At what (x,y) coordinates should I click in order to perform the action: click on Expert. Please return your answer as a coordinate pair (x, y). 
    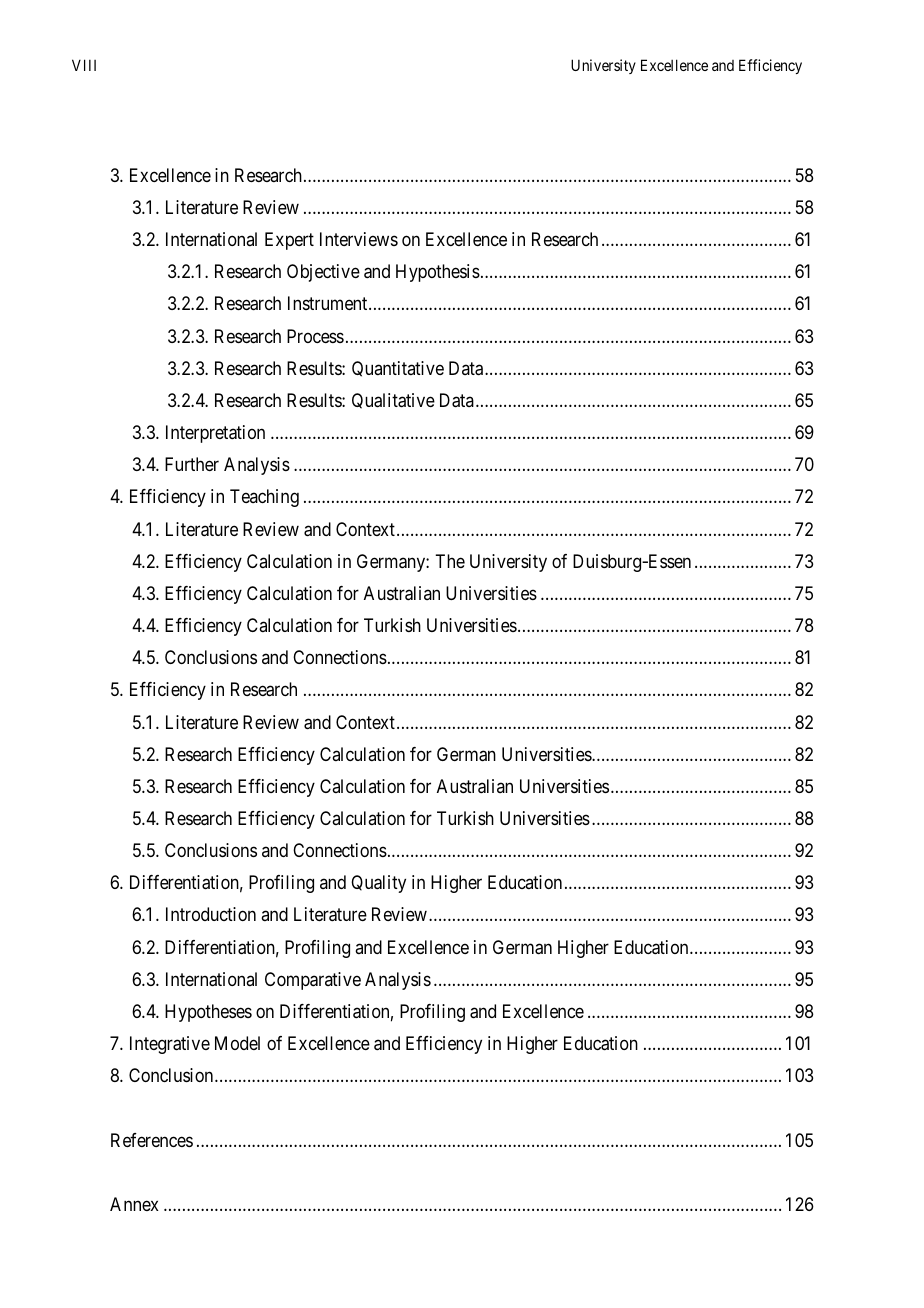
    Looking at the image, I should click on (289, 241).
